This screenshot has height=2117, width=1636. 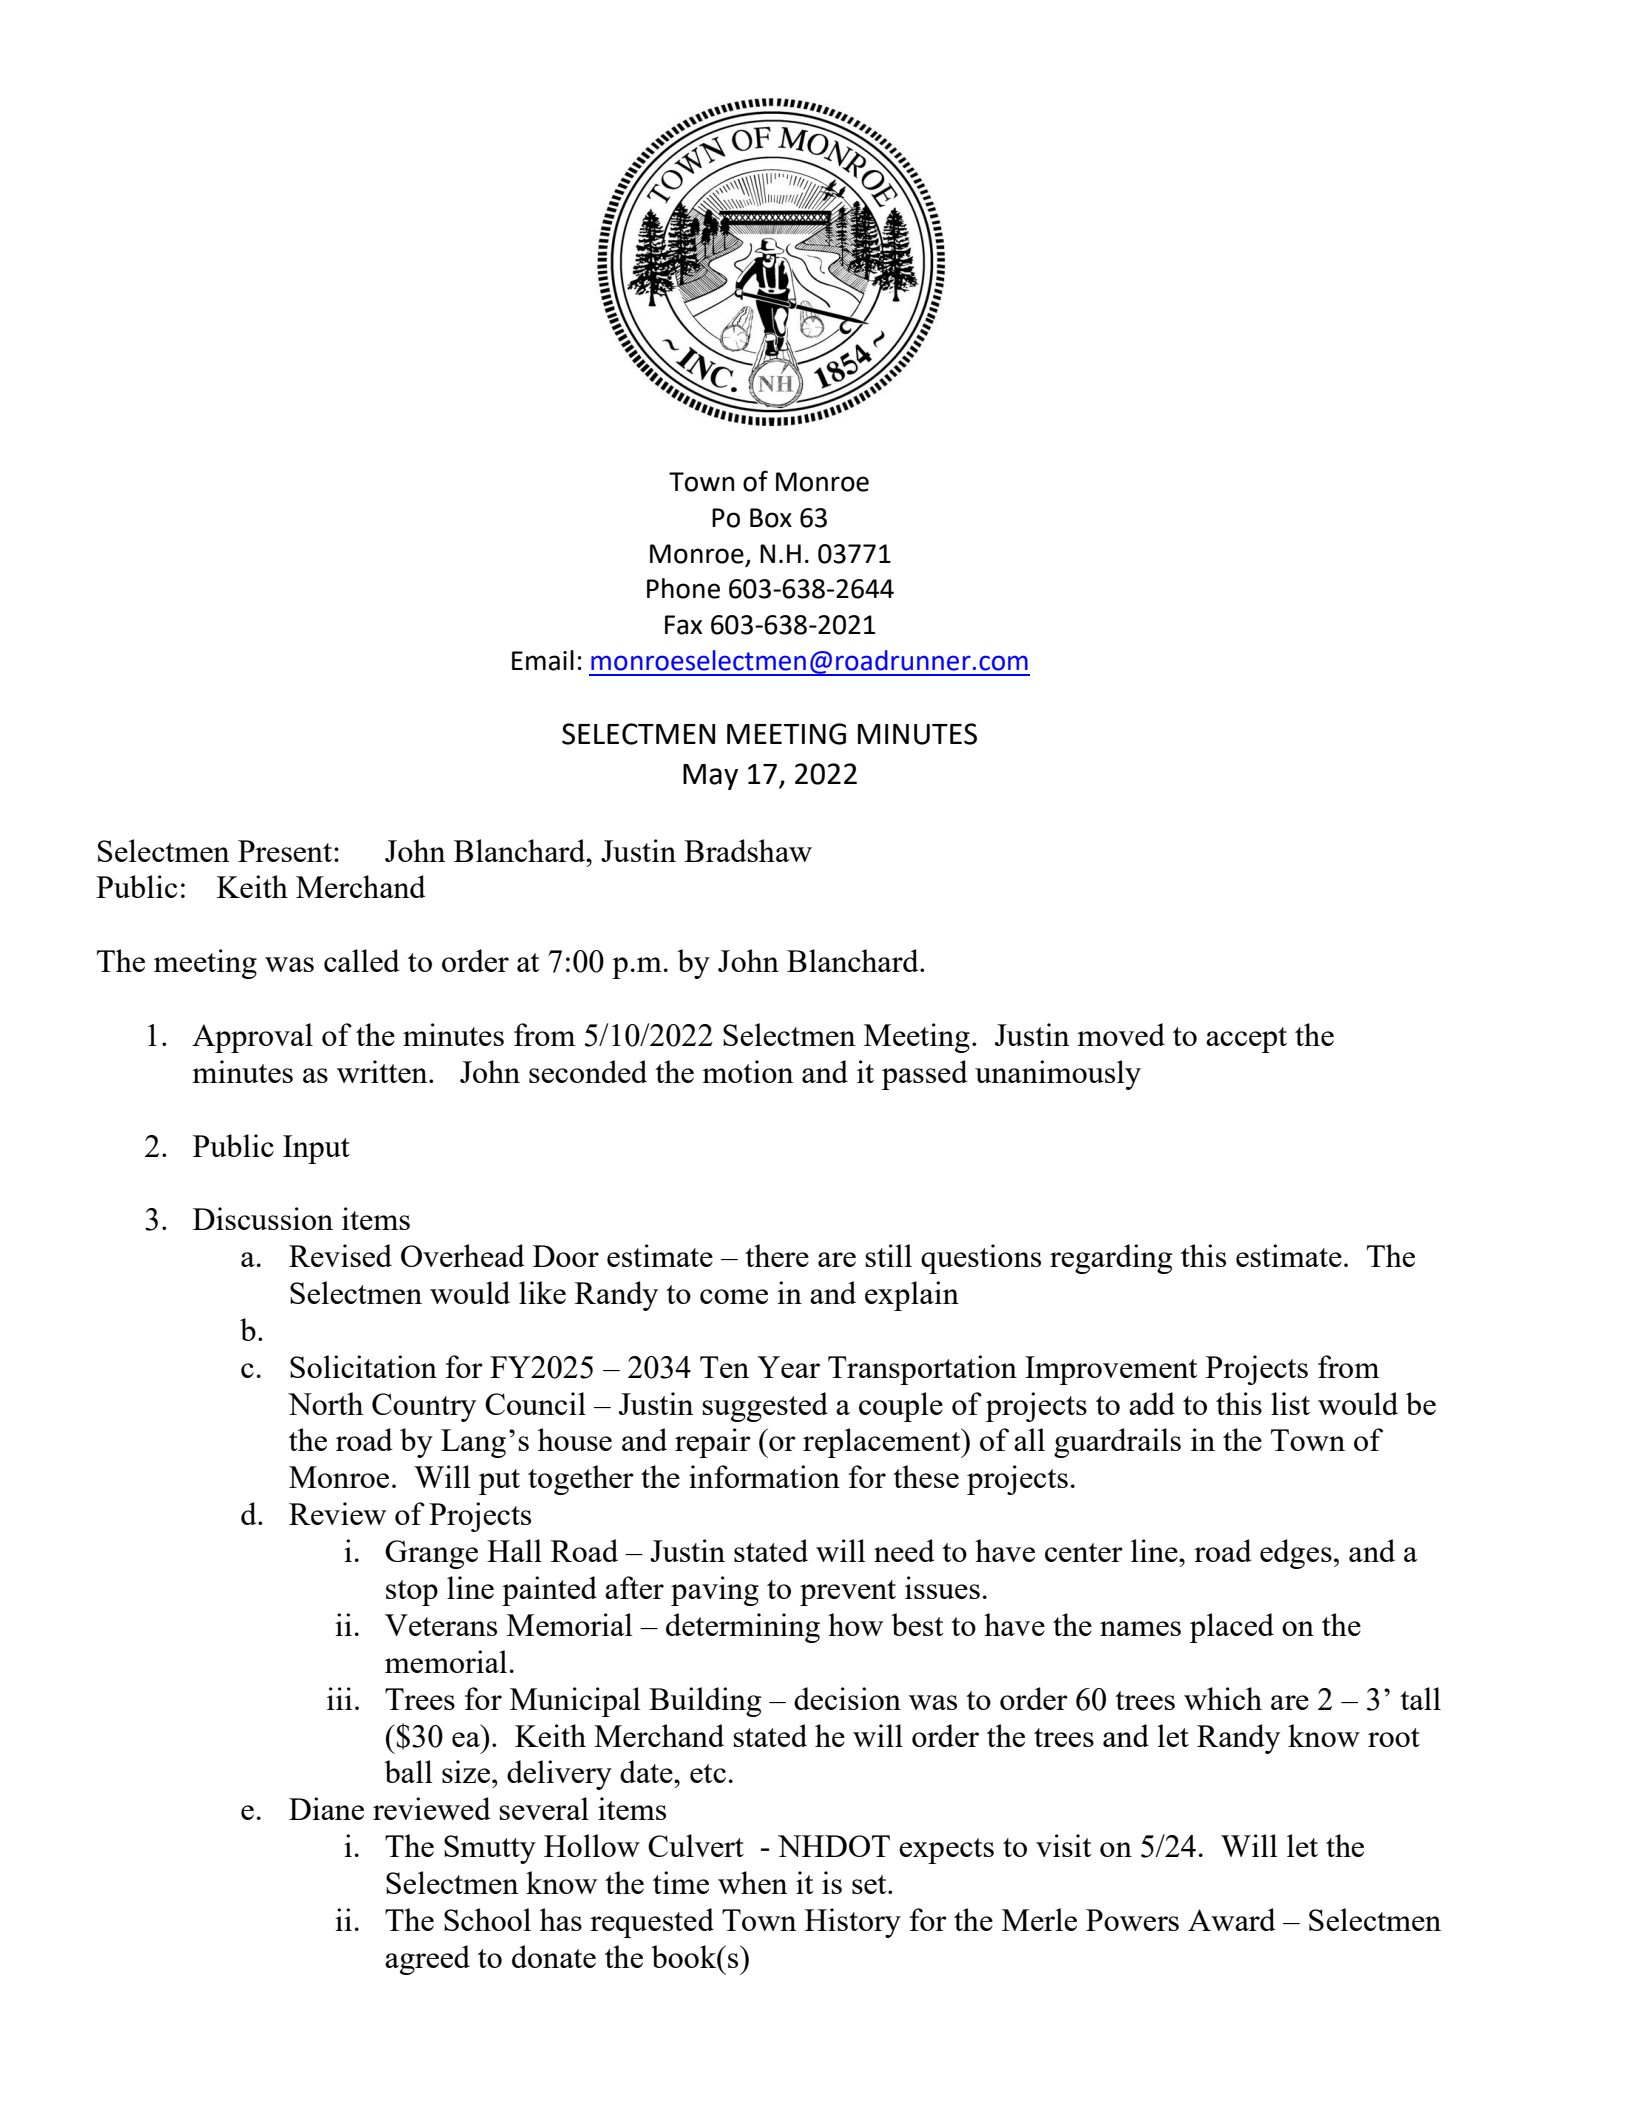 I want to click on still, so click(x=888, y=1255).
